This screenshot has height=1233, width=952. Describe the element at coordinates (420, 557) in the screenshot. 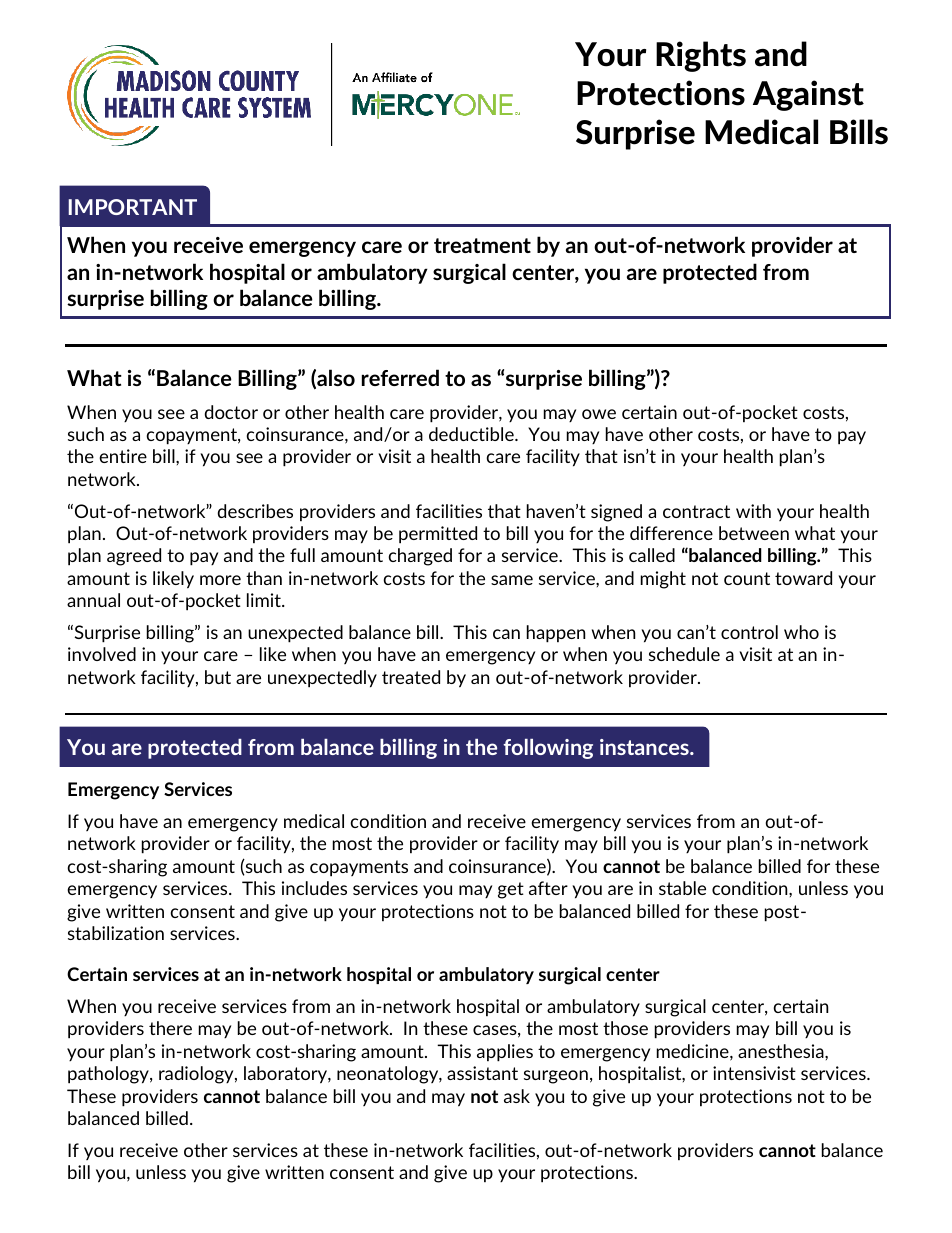

I see `charged` at that location.
